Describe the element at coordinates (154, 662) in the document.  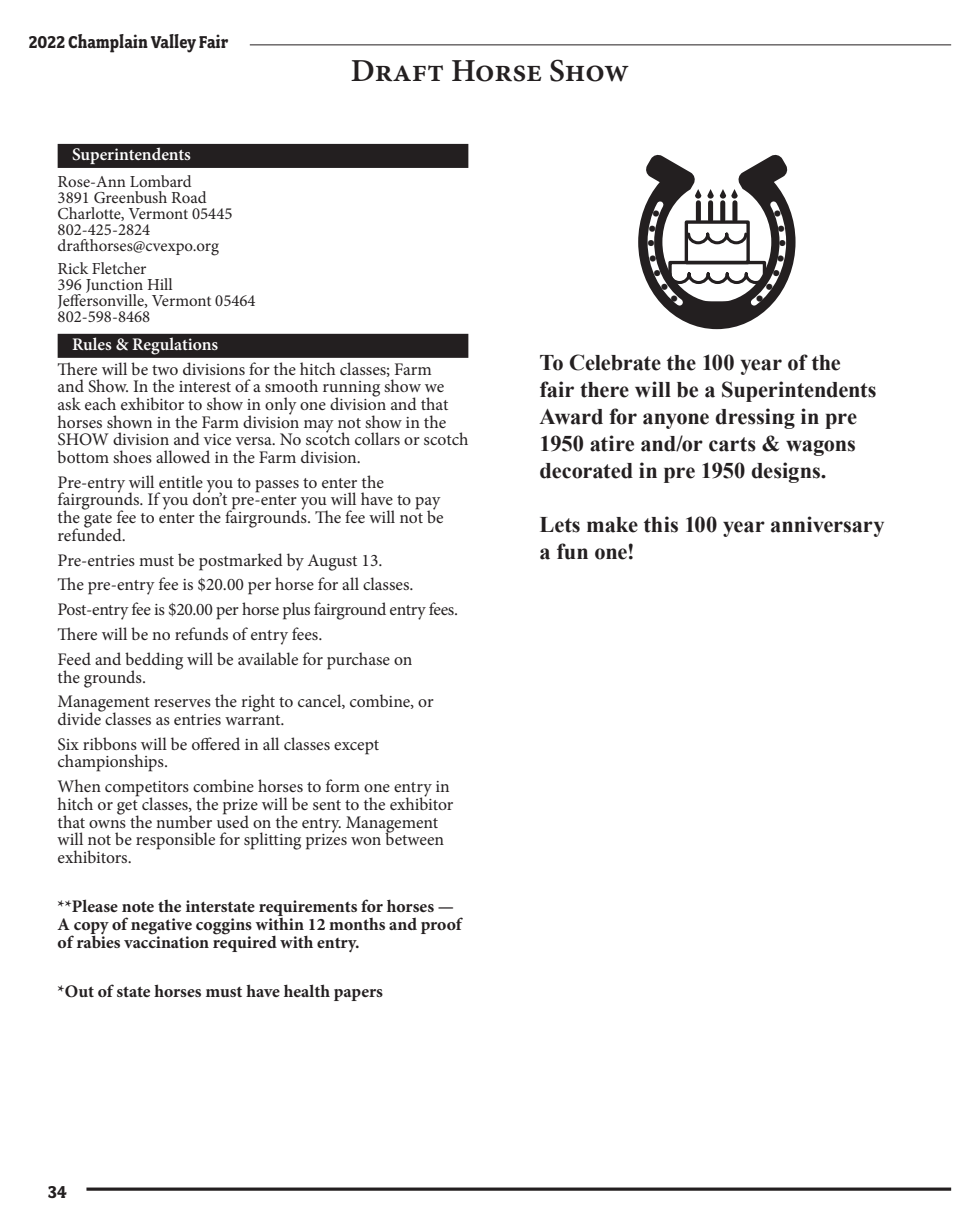
I see `bedding` at that location.
